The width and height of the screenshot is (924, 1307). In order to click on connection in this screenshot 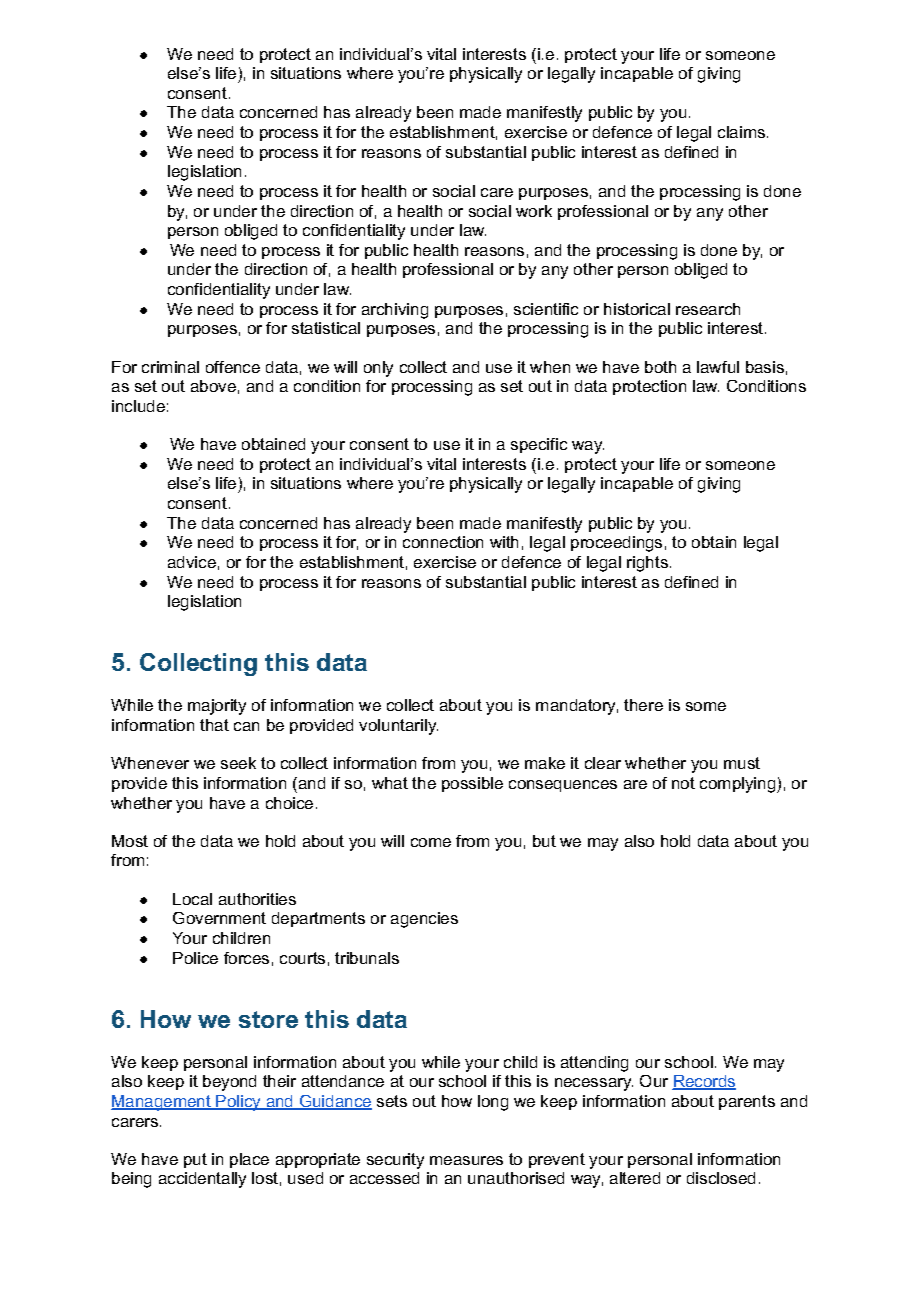, I will do `click(443, 542)`.
